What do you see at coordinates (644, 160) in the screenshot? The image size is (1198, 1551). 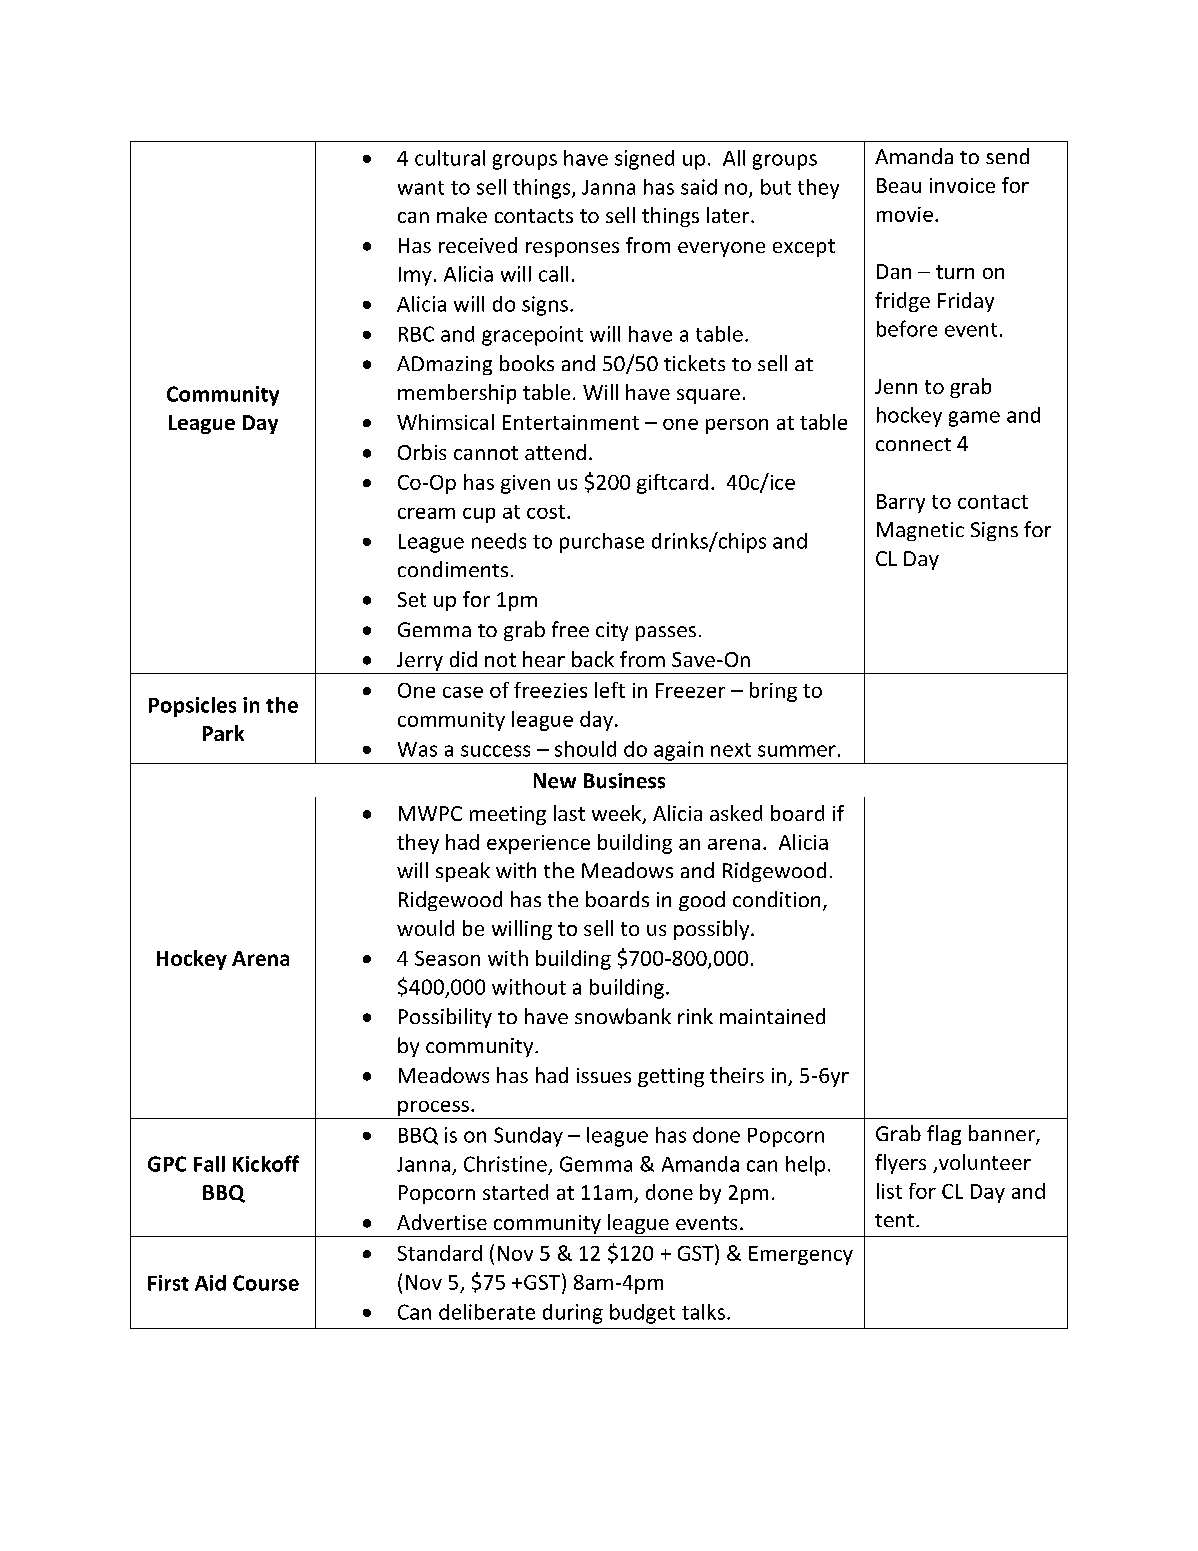 I see `signed` at bounding box center [644, 160].
